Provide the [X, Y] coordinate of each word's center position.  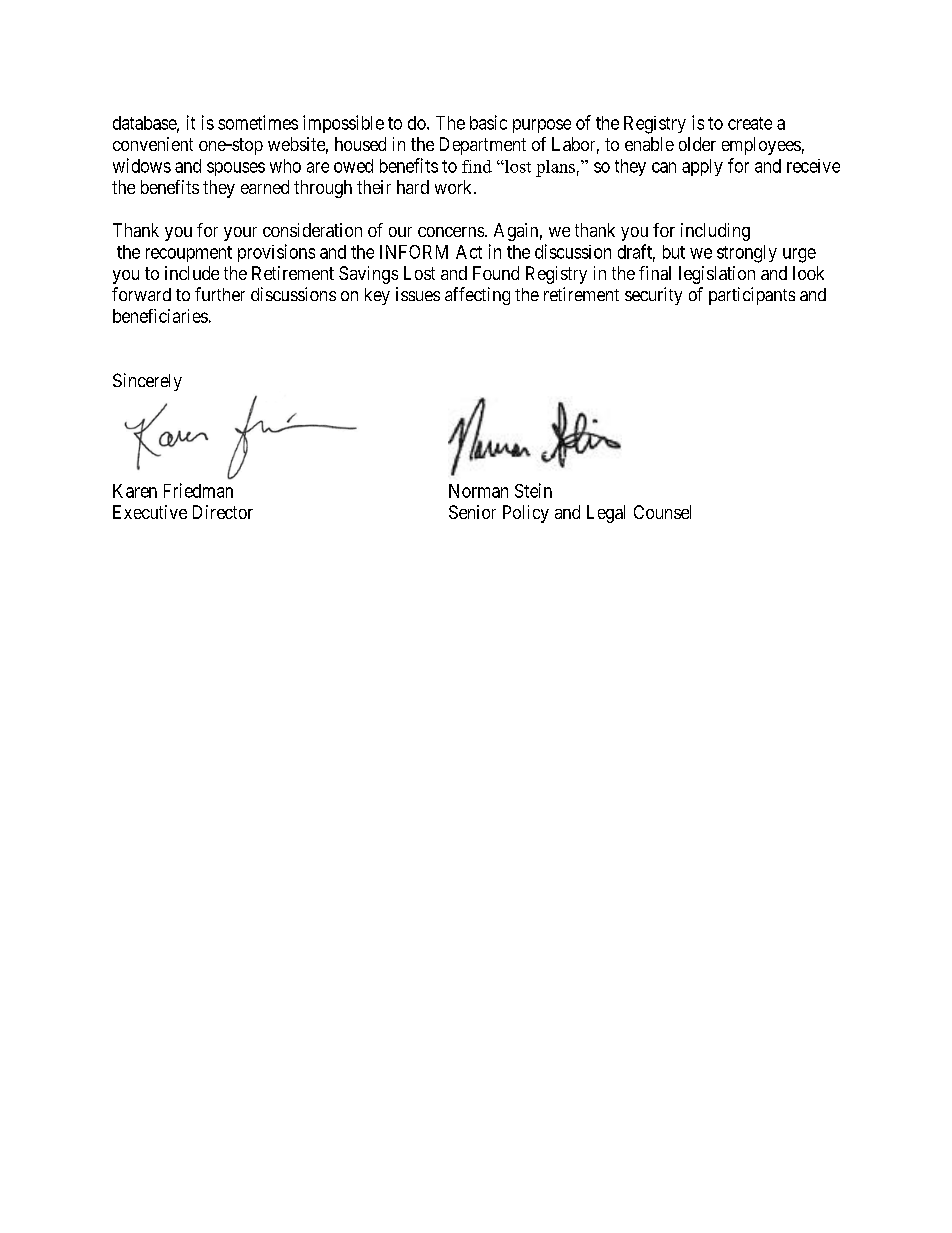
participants [752, 296]
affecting [477, 296]
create [750, 123]
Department [483, 146]
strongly [747, 254]
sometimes [258, 122]
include [192, 273]
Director [223, 512]
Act [469, 252]
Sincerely [147, 382]
